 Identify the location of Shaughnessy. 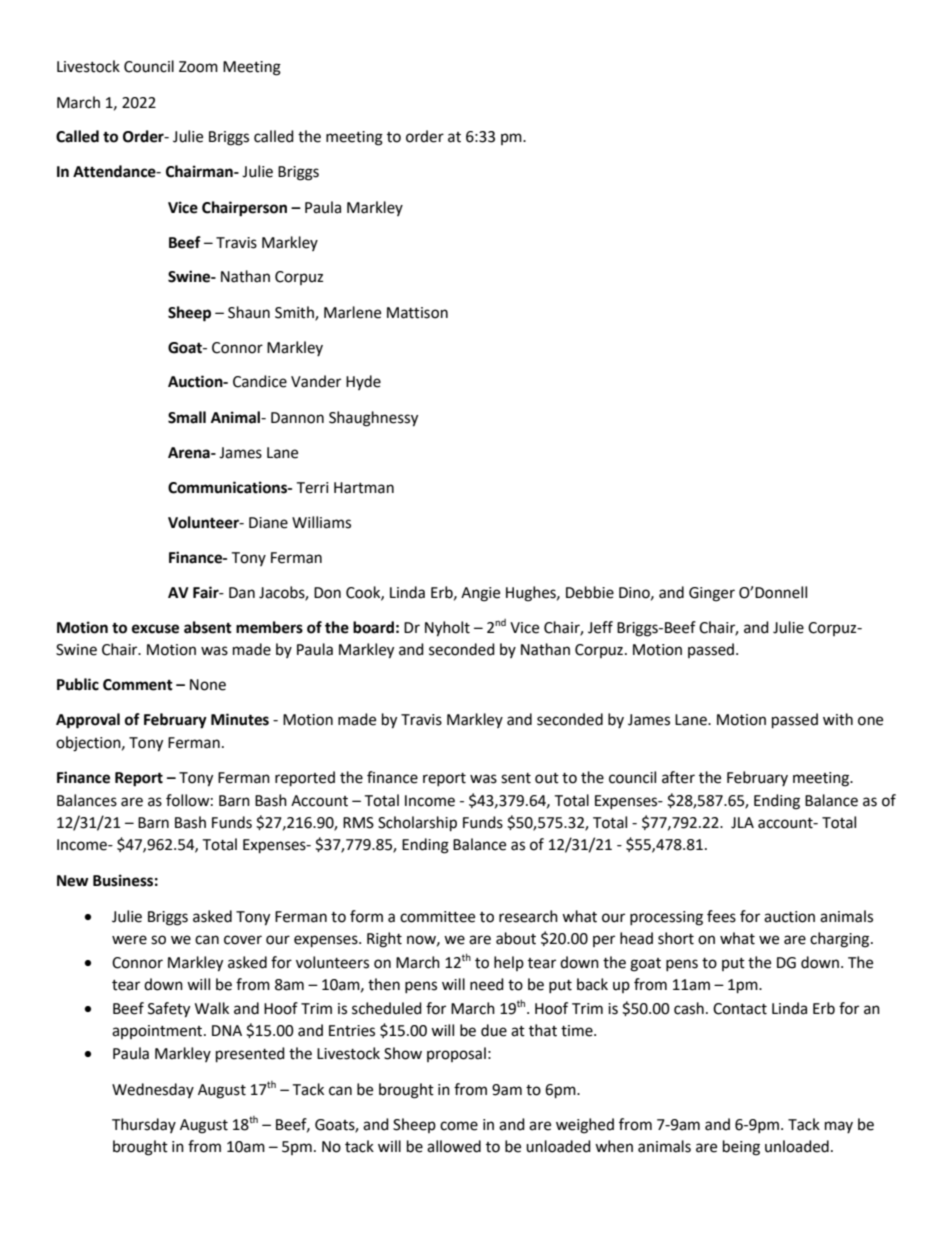
(373, 419).
